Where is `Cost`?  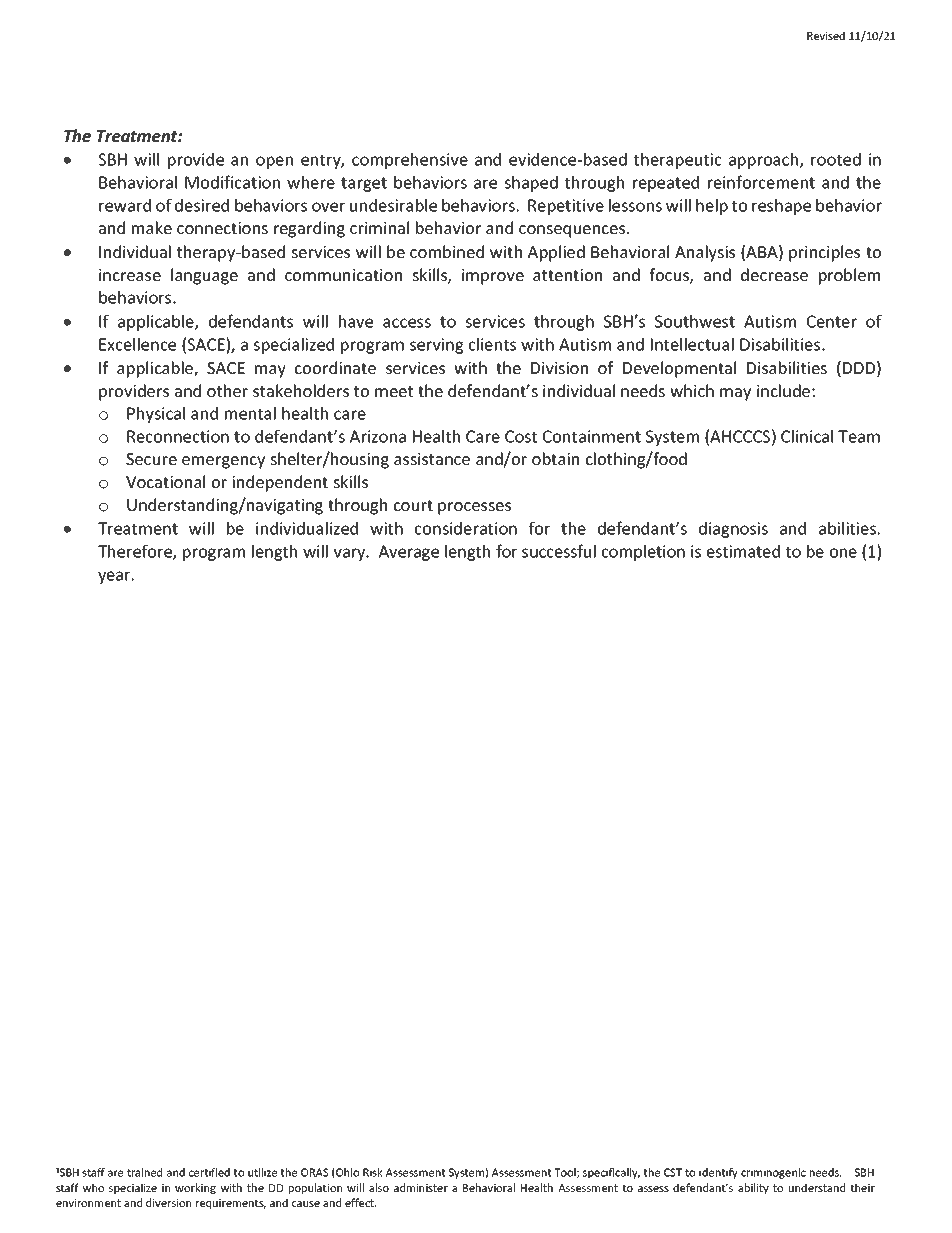 Cost is located at coordinates (521, 436).
